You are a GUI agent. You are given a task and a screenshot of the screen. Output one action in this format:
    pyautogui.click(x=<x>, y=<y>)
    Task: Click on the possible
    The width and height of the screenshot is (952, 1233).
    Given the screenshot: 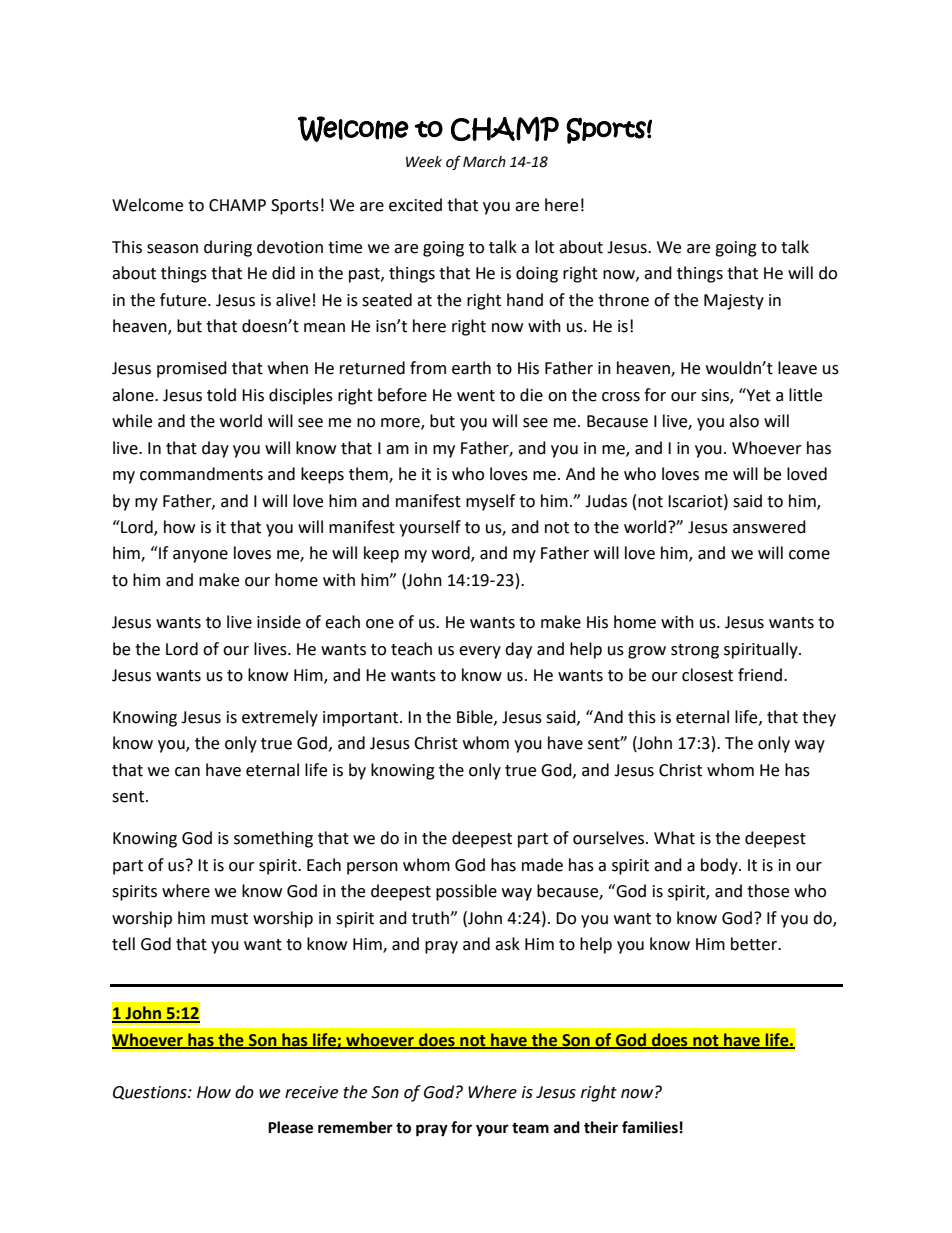 What is the action you would take?
    pyautogui.click(x=466, y=892)
